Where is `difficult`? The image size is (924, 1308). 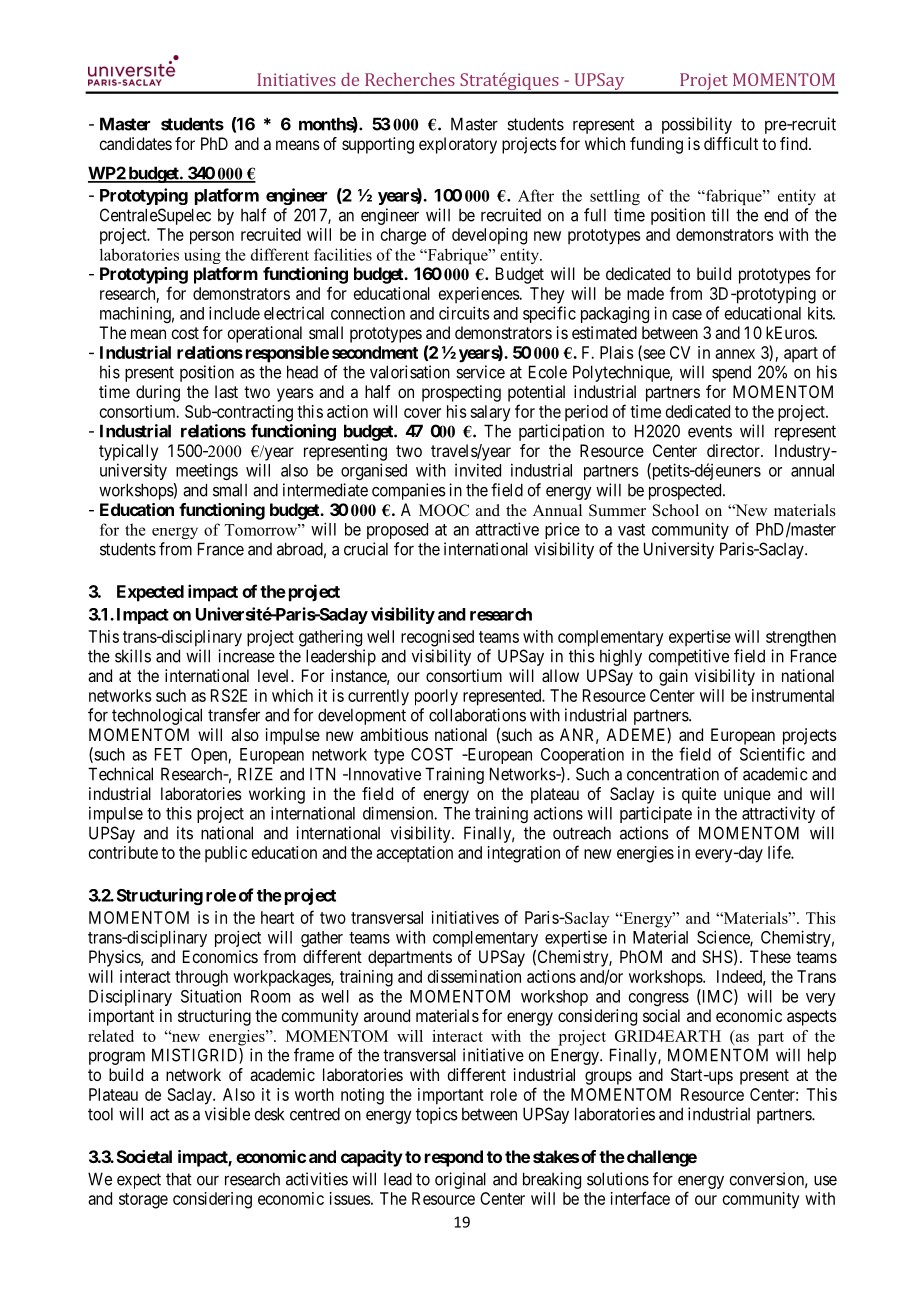
difficult is located at coordinates (731, 143).
